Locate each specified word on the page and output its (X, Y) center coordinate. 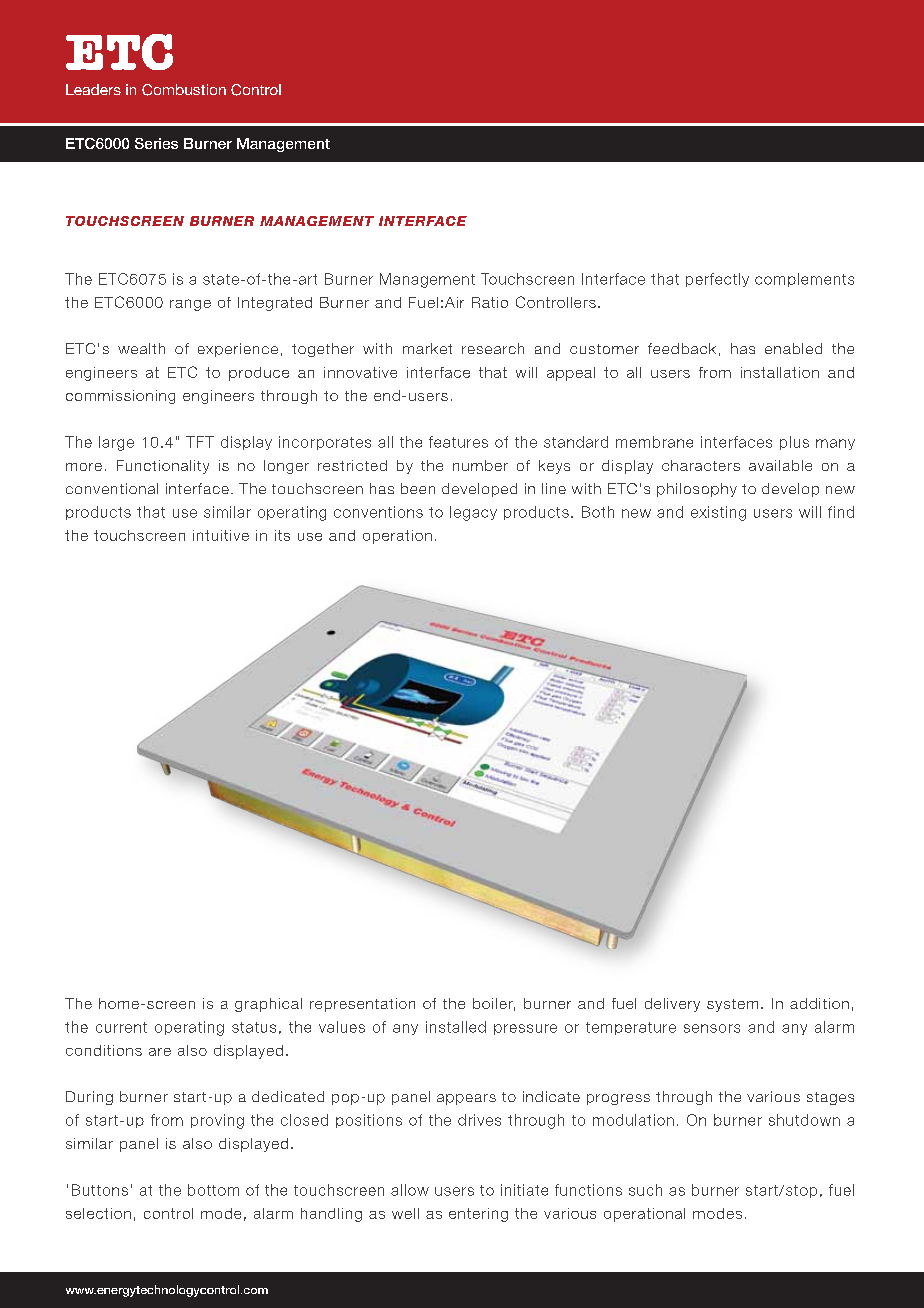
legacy (473, 513)
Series (156, 143)
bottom (213, 1190)
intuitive (221, 535)
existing (718, 513)
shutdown (804, 1120)
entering (478, 1215)
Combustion (184, 90)
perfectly (717, 280)
